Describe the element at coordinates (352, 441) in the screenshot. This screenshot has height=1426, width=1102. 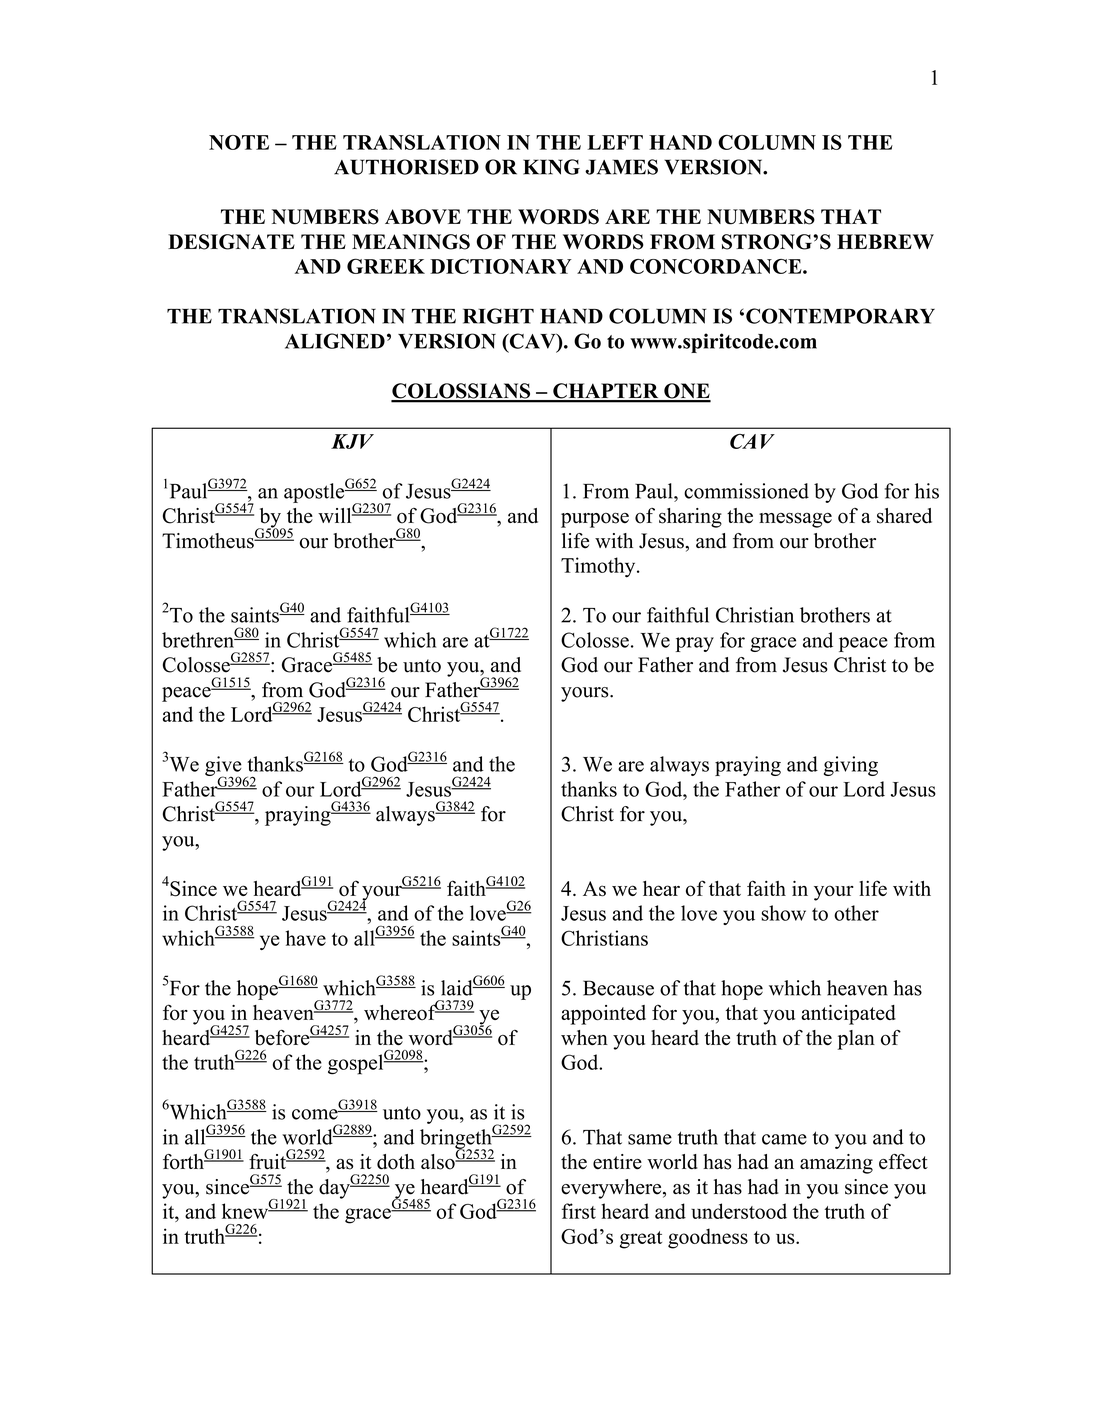
I see `KJV` at that location.
